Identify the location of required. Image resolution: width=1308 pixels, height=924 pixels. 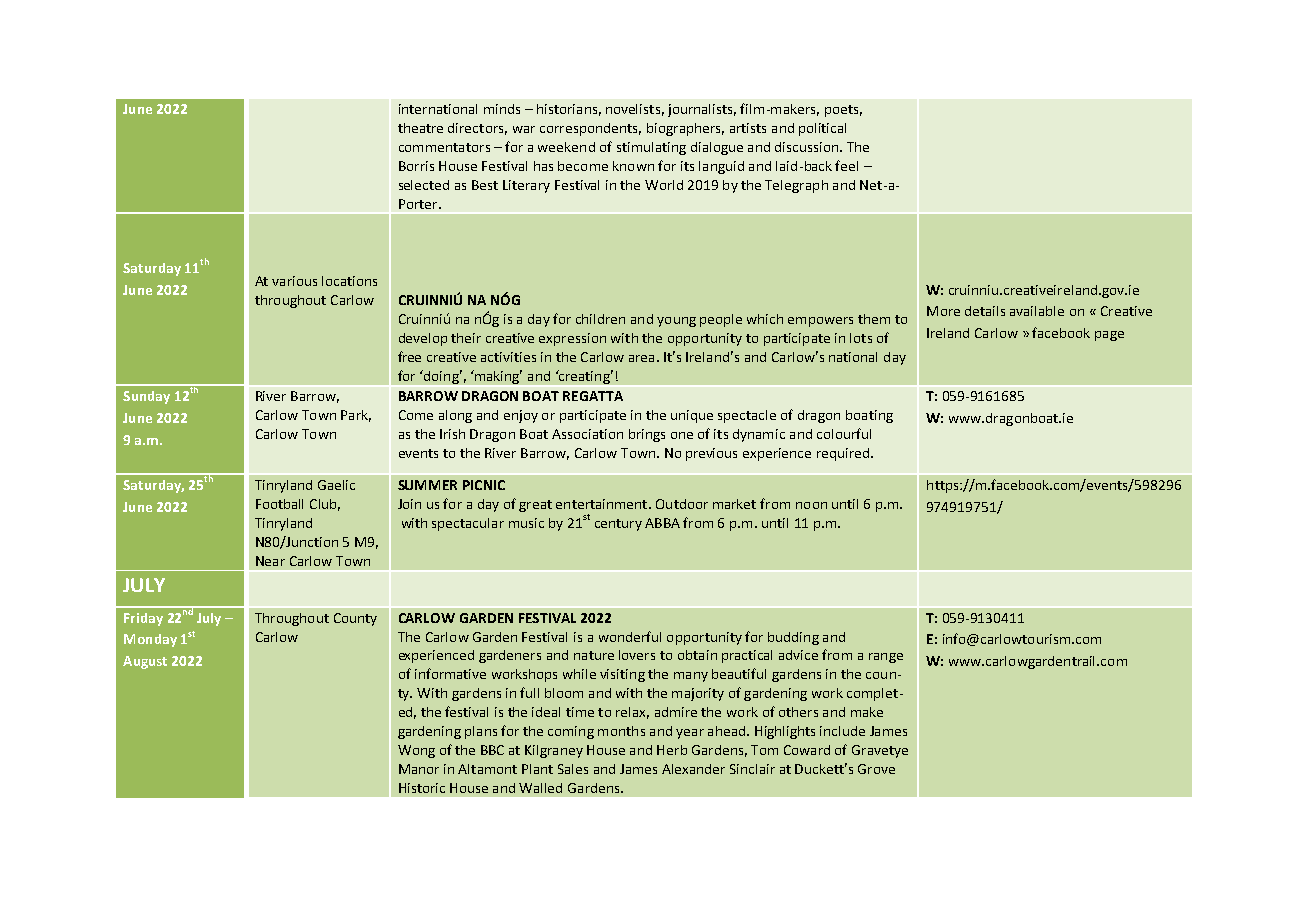
(843, 454).
